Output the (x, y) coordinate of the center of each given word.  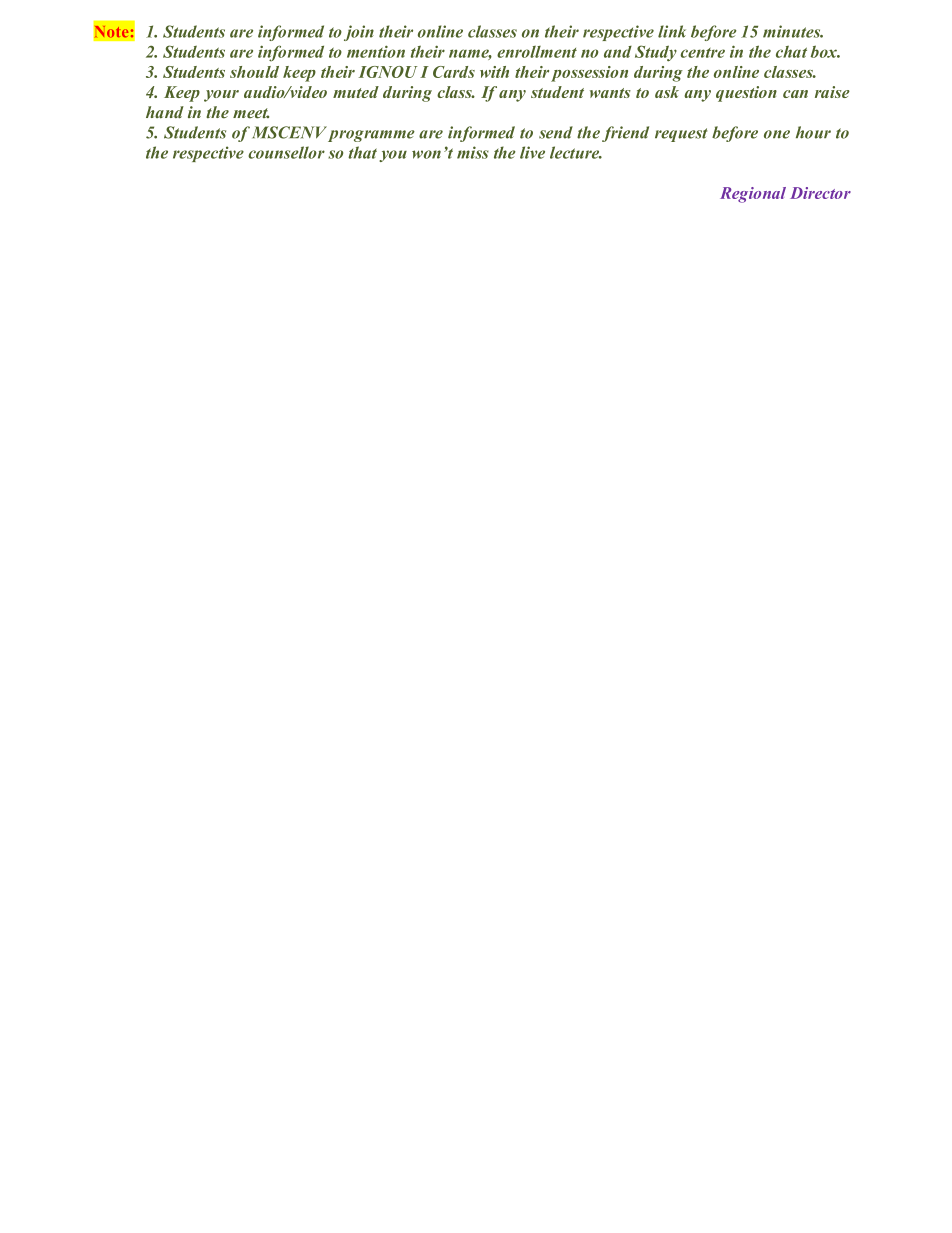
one (777, 134)
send (556, 132)
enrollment (537, 52)
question (746, 94)
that (362, 152)
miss (473, 152)
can (795, 94)
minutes (793, 31)
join (359, 33)
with (494, 72)
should (254, 72)
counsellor (286, 152)
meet (251, 113)
